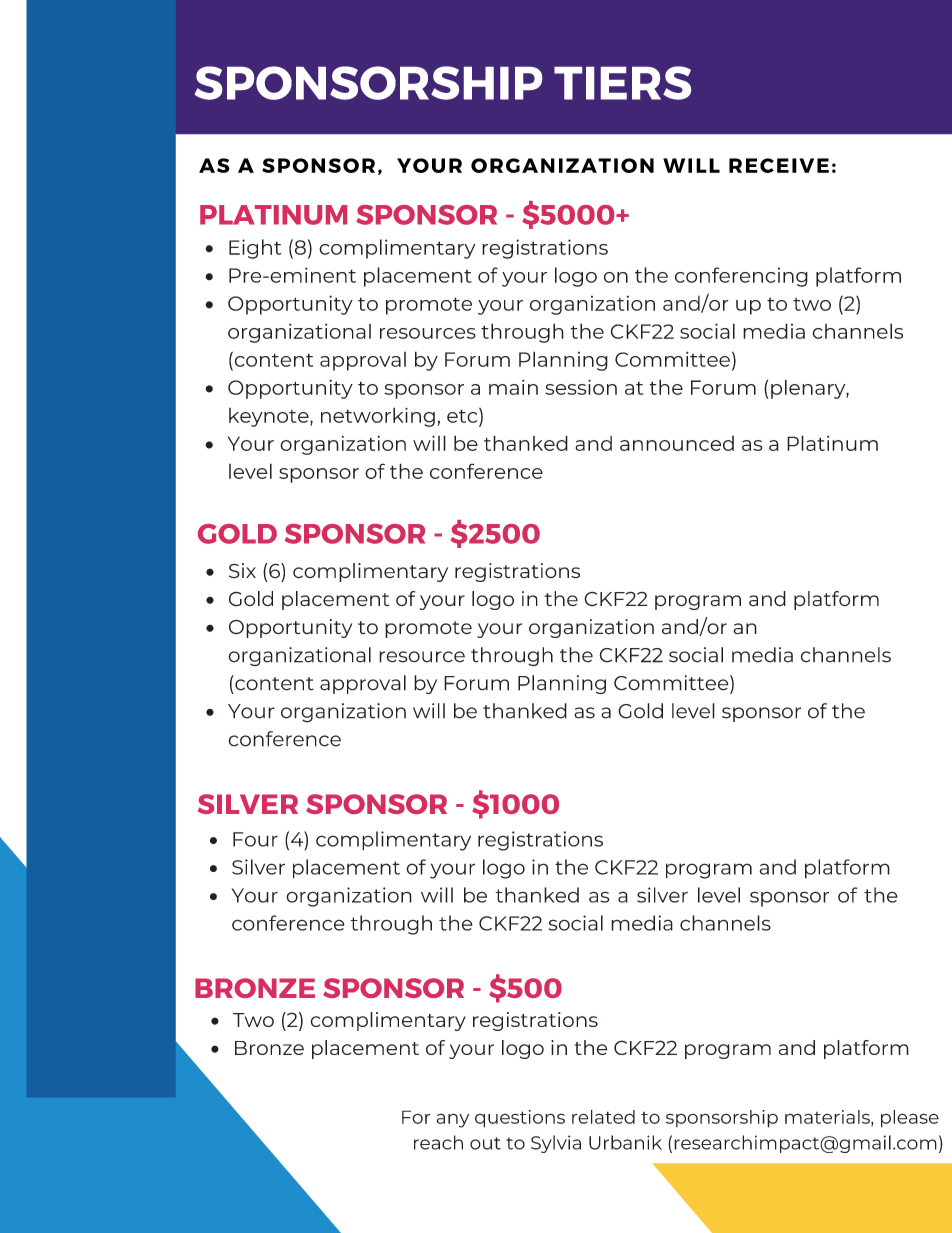  I want to click on RECEIVE, so click(779, 165).
